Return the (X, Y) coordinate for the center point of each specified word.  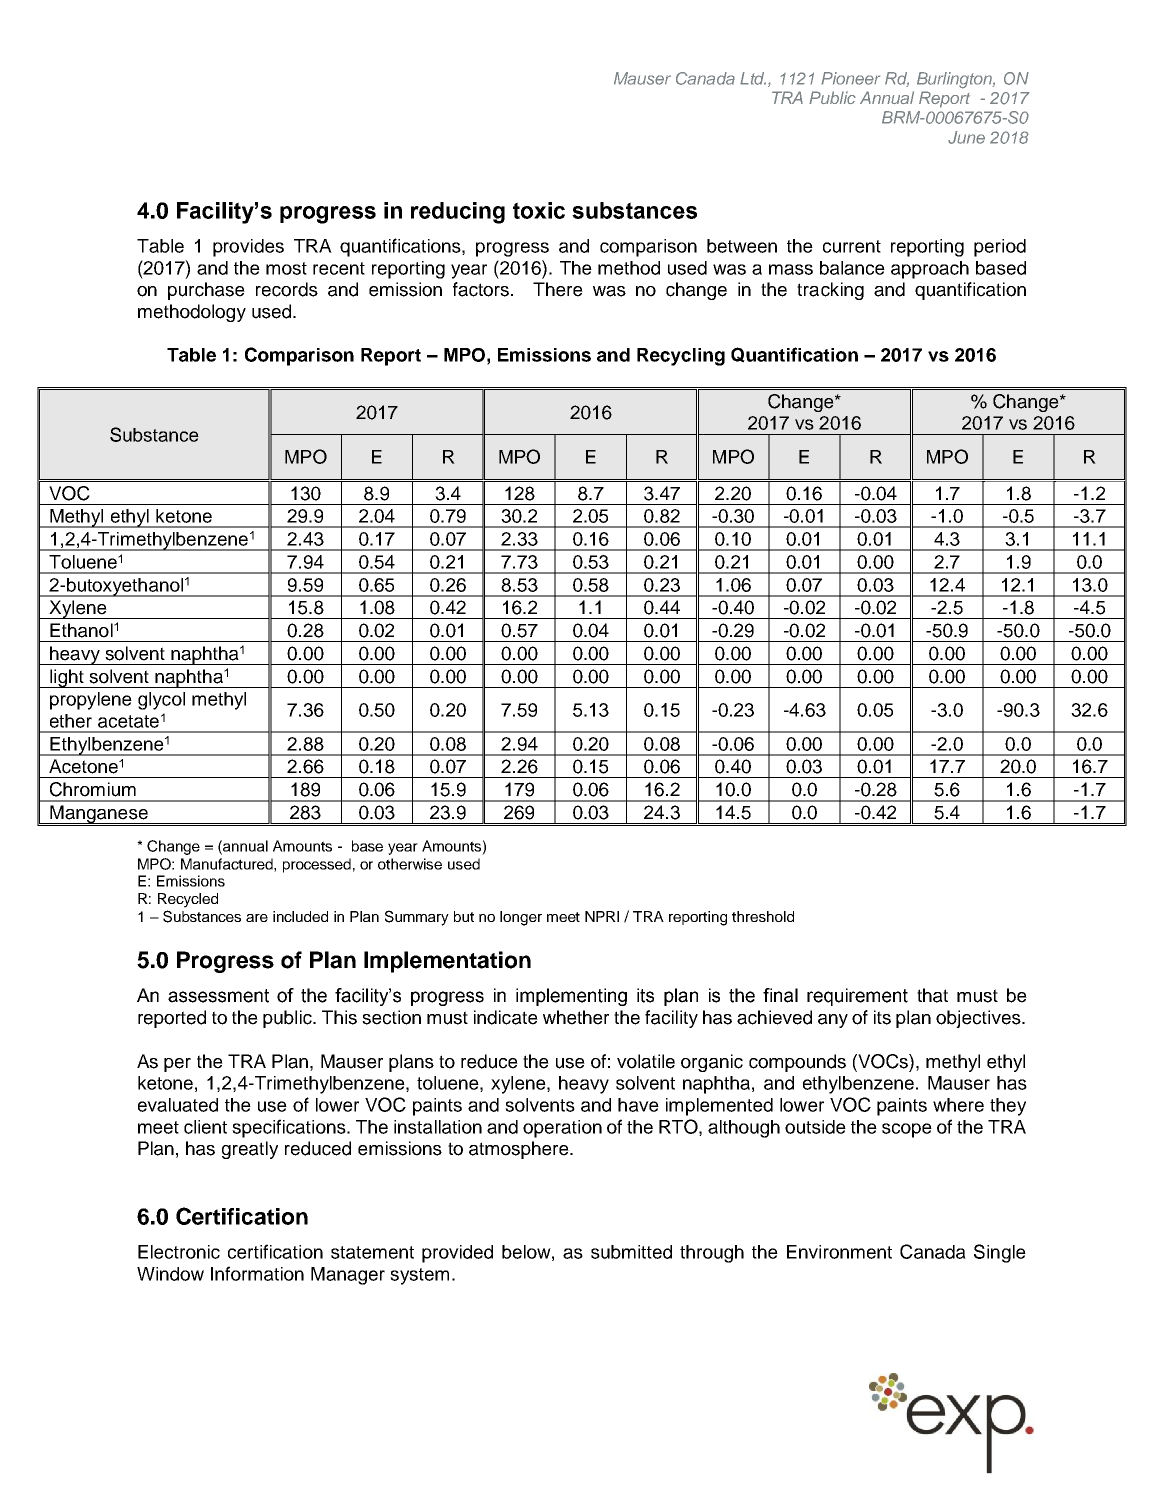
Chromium (93, 789)
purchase (206, 291)
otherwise (410, 864)
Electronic (179, 1252)
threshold (763, 916)
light (67, 678)
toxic (539, 210)
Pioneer (850, 78)
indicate (506, 1017)
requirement (857, 997)
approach (930, 270)
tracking (830, 291)
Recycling (681, 357)
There (558, 289)
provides (248, 248)
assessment (218, 996)
